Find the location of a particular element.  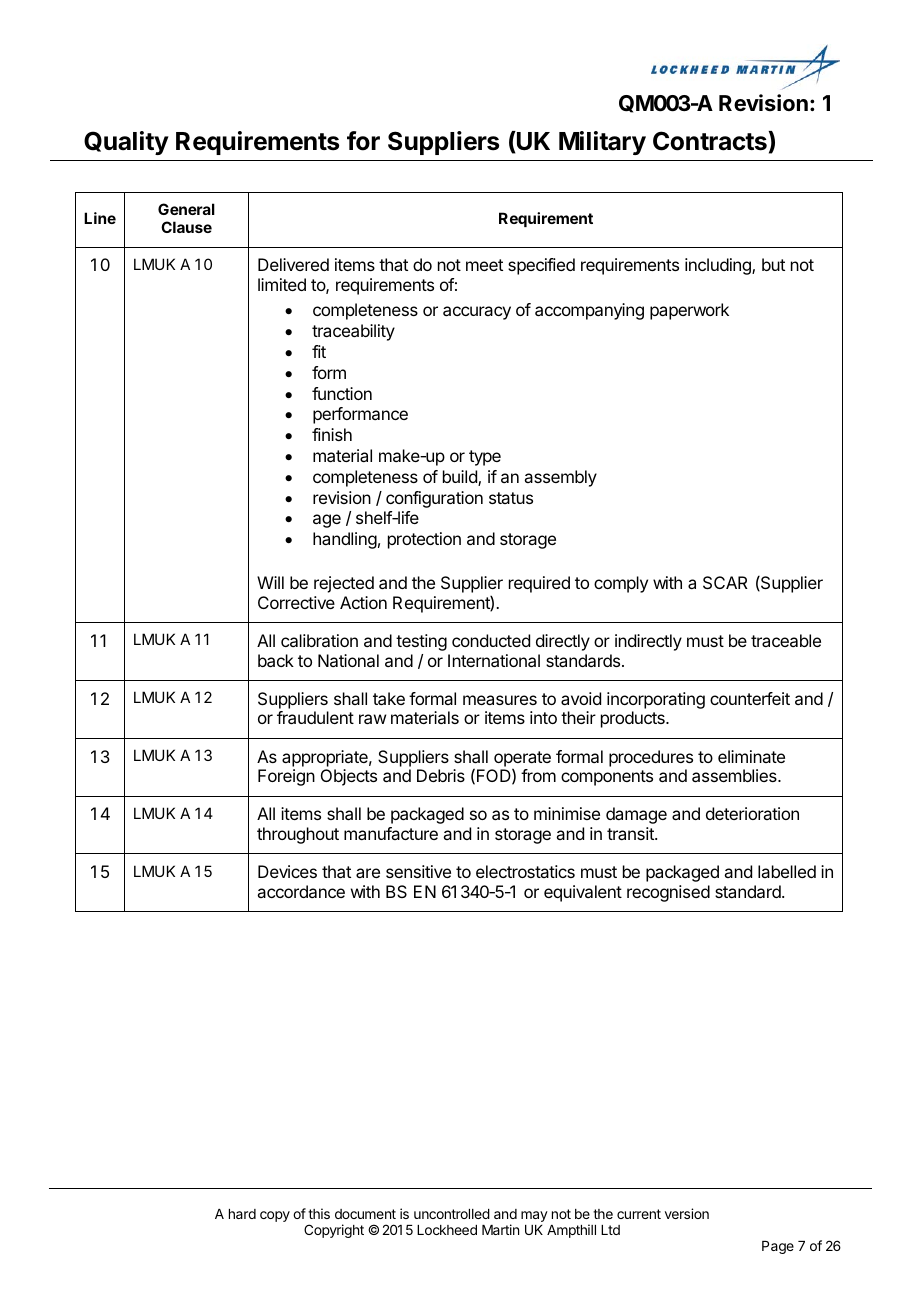

Contracts is located at coordinates (710, 141).
